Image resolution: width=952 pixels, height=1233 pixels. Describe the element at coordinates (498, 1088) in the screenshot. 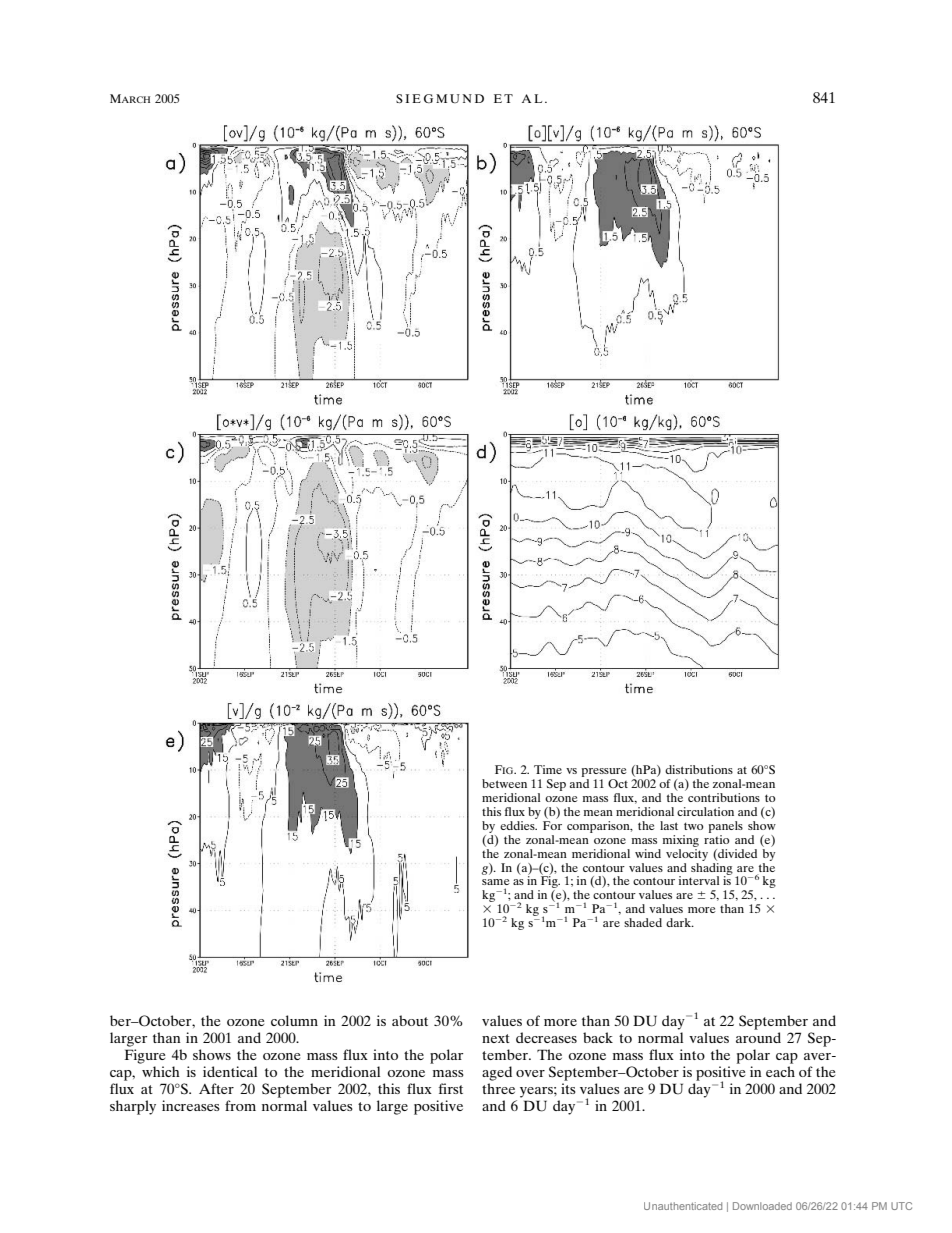

I see `three` at that location.
